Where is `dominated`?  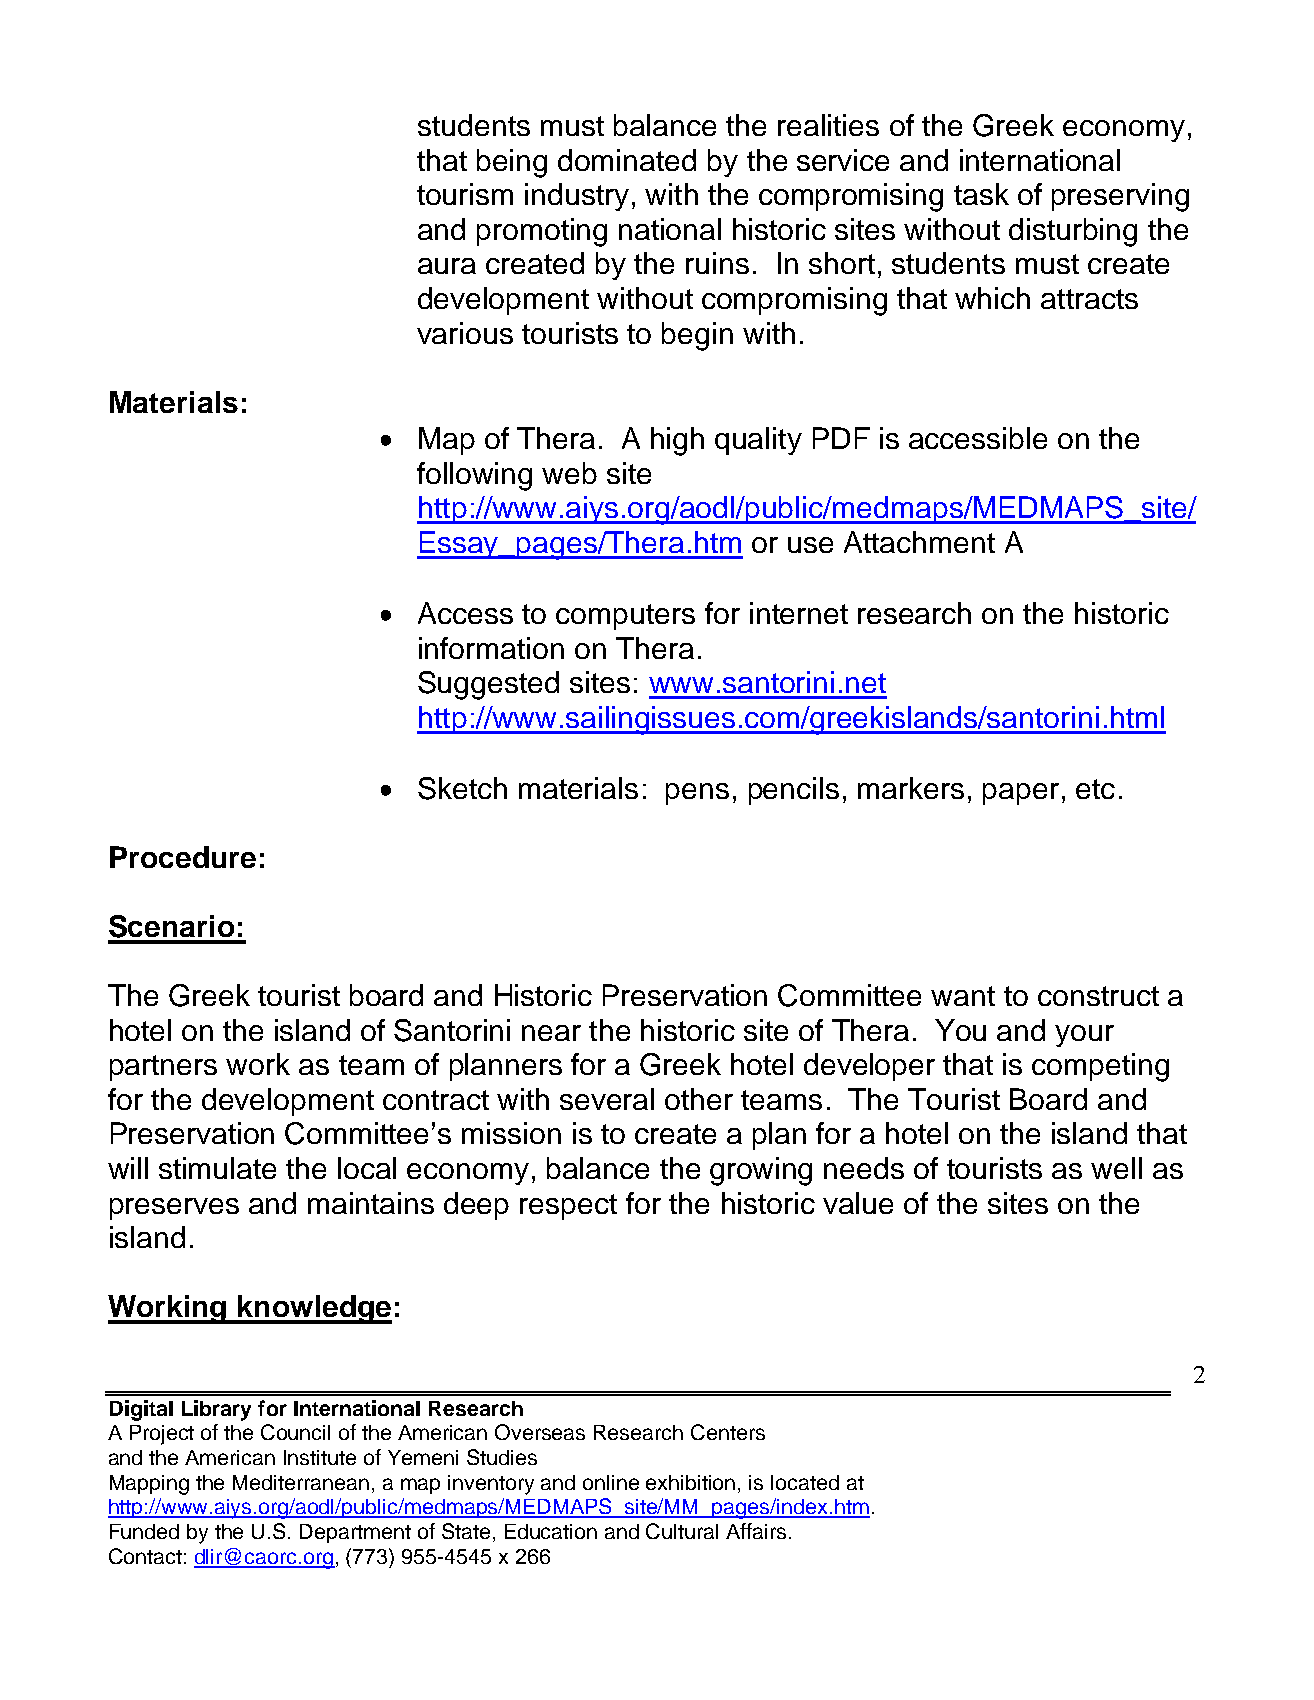 dominated is located at coordinates (627, 160).
